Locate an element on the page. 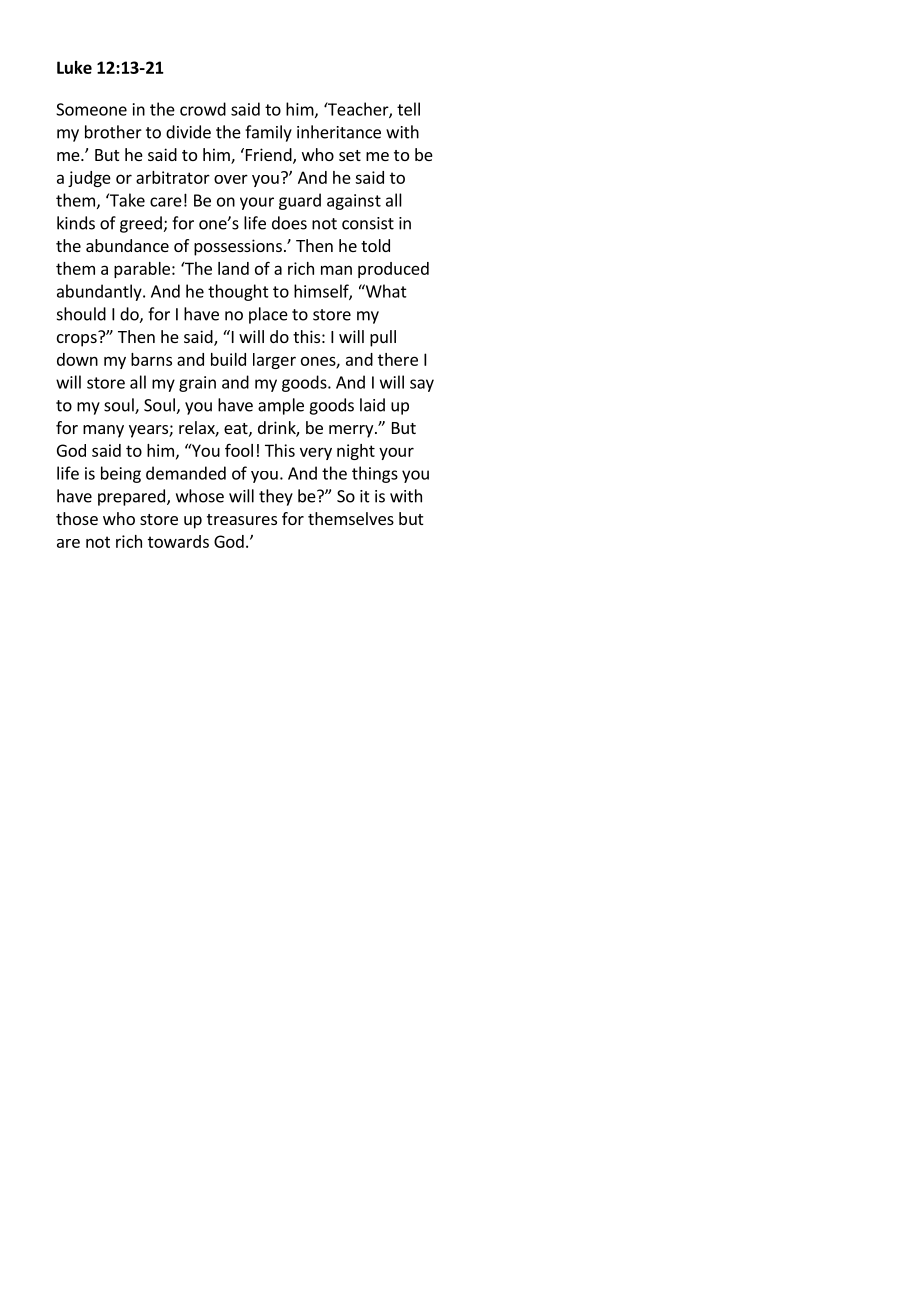 The width and height of the page is (924, 1308). Luke is located at coordinates (74, 67).
